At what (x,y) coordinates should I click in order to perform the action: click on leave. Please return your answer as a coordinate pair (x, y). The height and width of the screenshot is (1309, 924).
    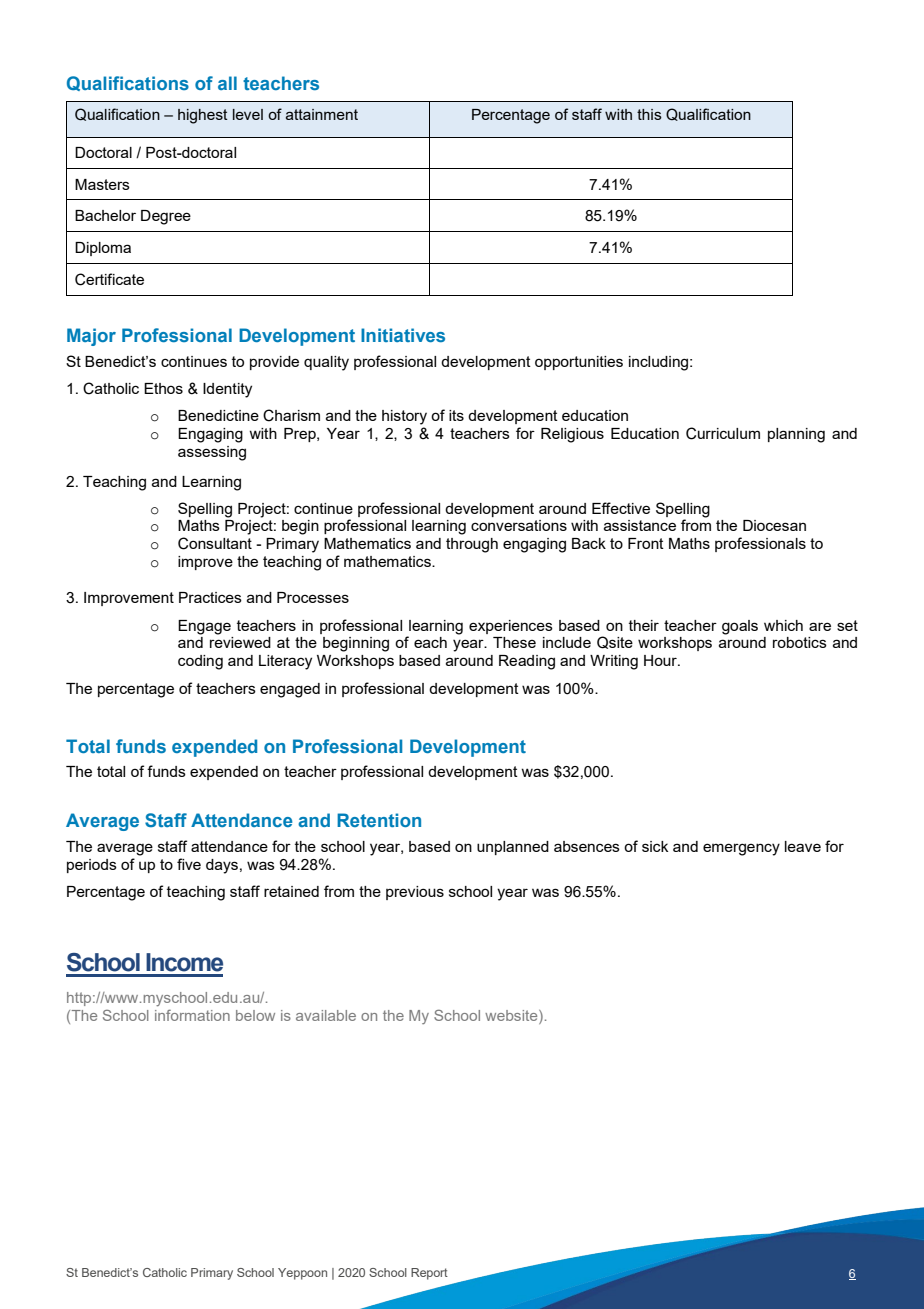
    Looking at the image, I should click on (803, 846).
